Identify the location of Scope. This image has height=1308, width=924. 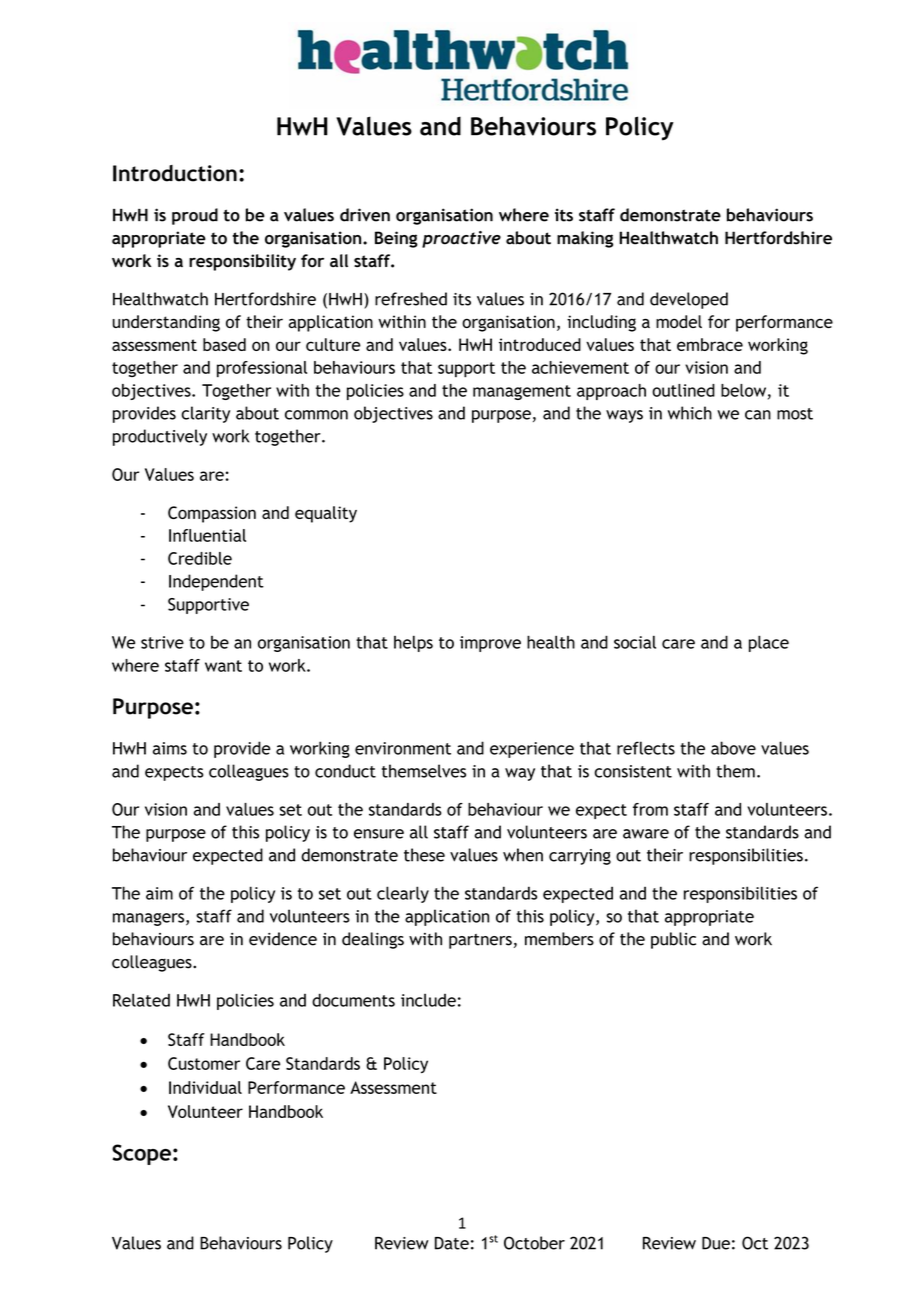
(141, 1154).
